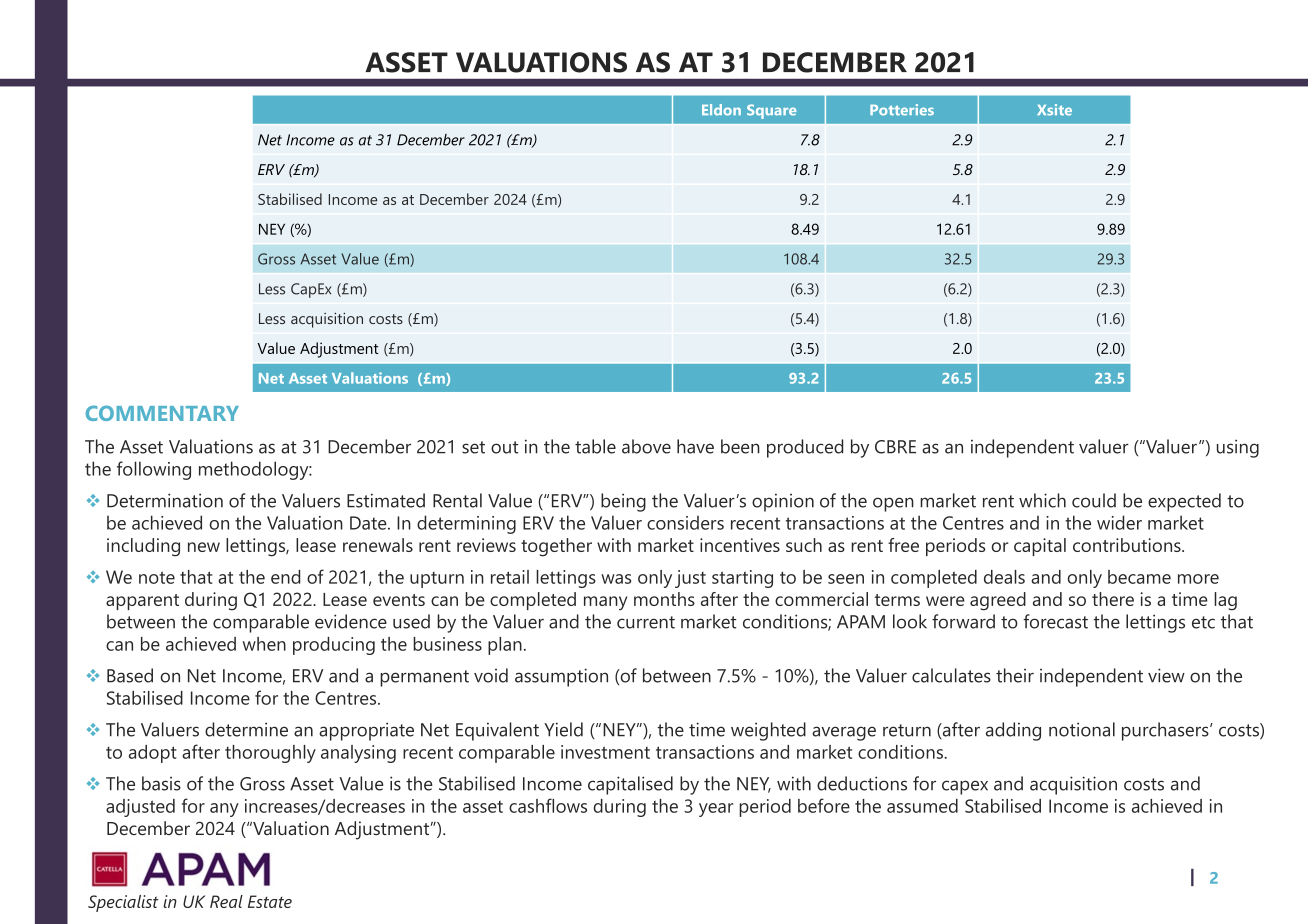 This screenshot has width=1308, height=924. Describe the element at coordinates (1238, 448) in the screenshot. I see `using` at that location.
